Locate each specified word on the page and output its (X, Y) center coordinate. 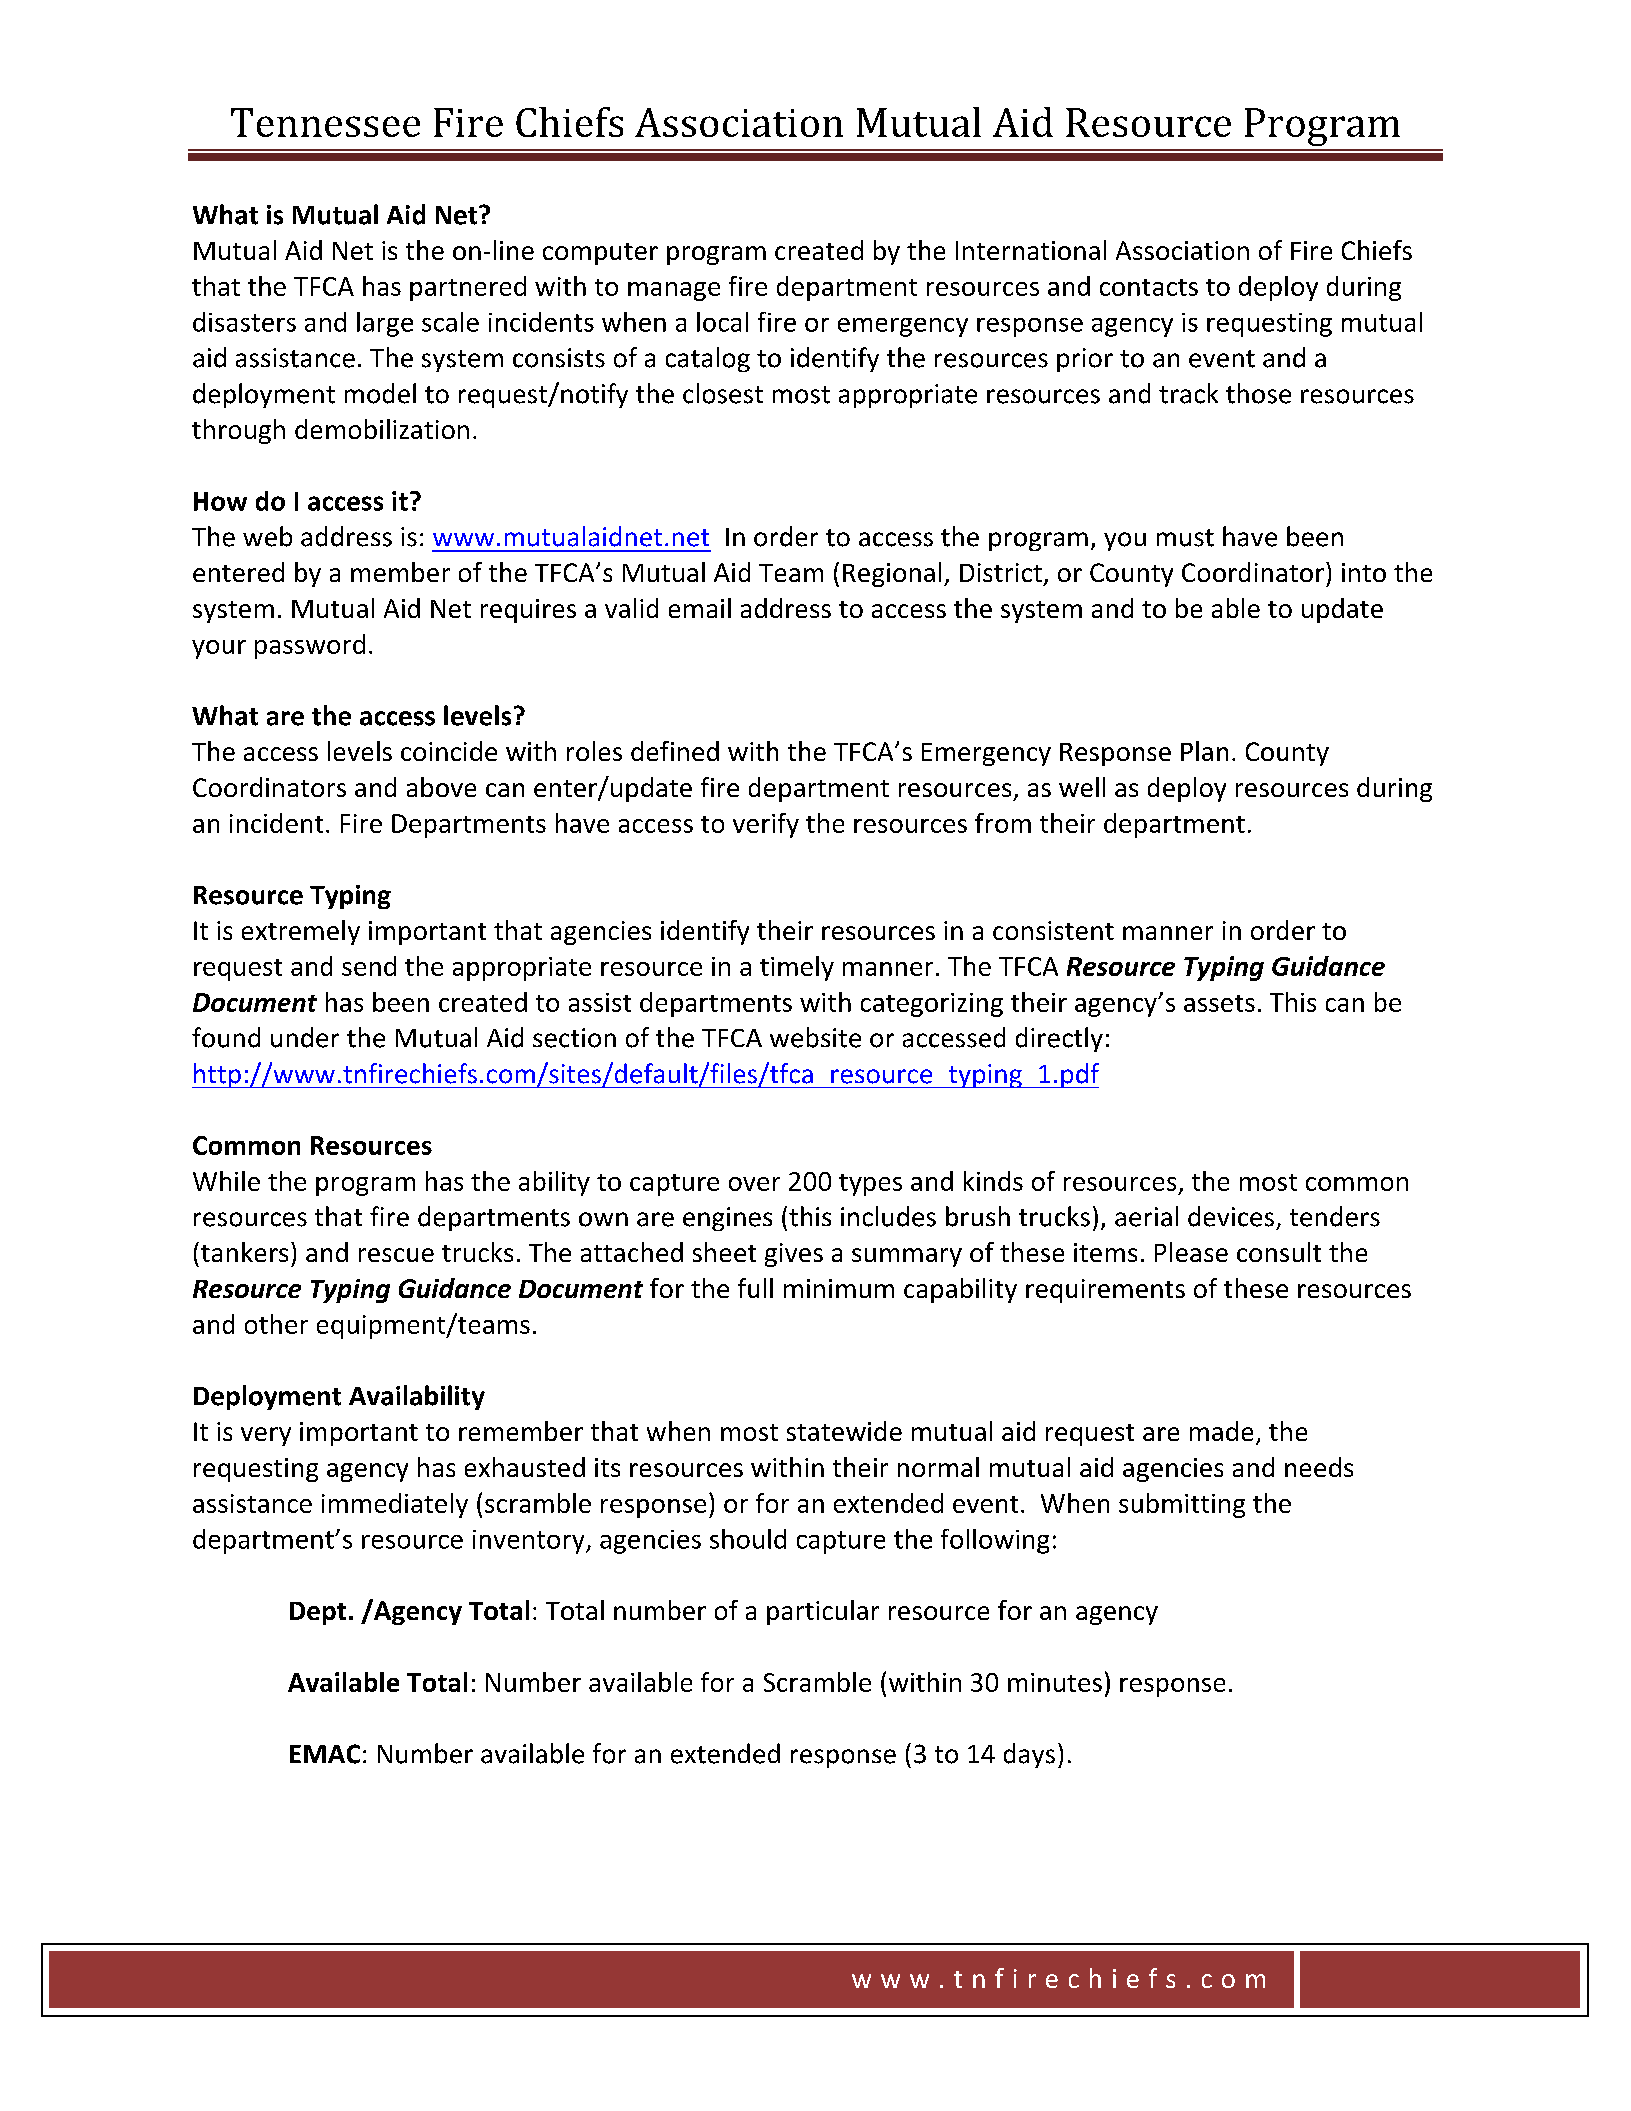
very (266, 1436)
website (815, 1037)
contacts (1149, 287)
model (380, 393)
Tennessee (325, 122)
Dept (318, 1613)
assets (1219, 1003)
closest (723, 393)
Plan (1204, 751)
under (305, 1037)
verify (766, 825)
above (441, 787)
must (1185, 538)
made (1221, 1431)
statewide (844, 1431)
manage (674, 291)
